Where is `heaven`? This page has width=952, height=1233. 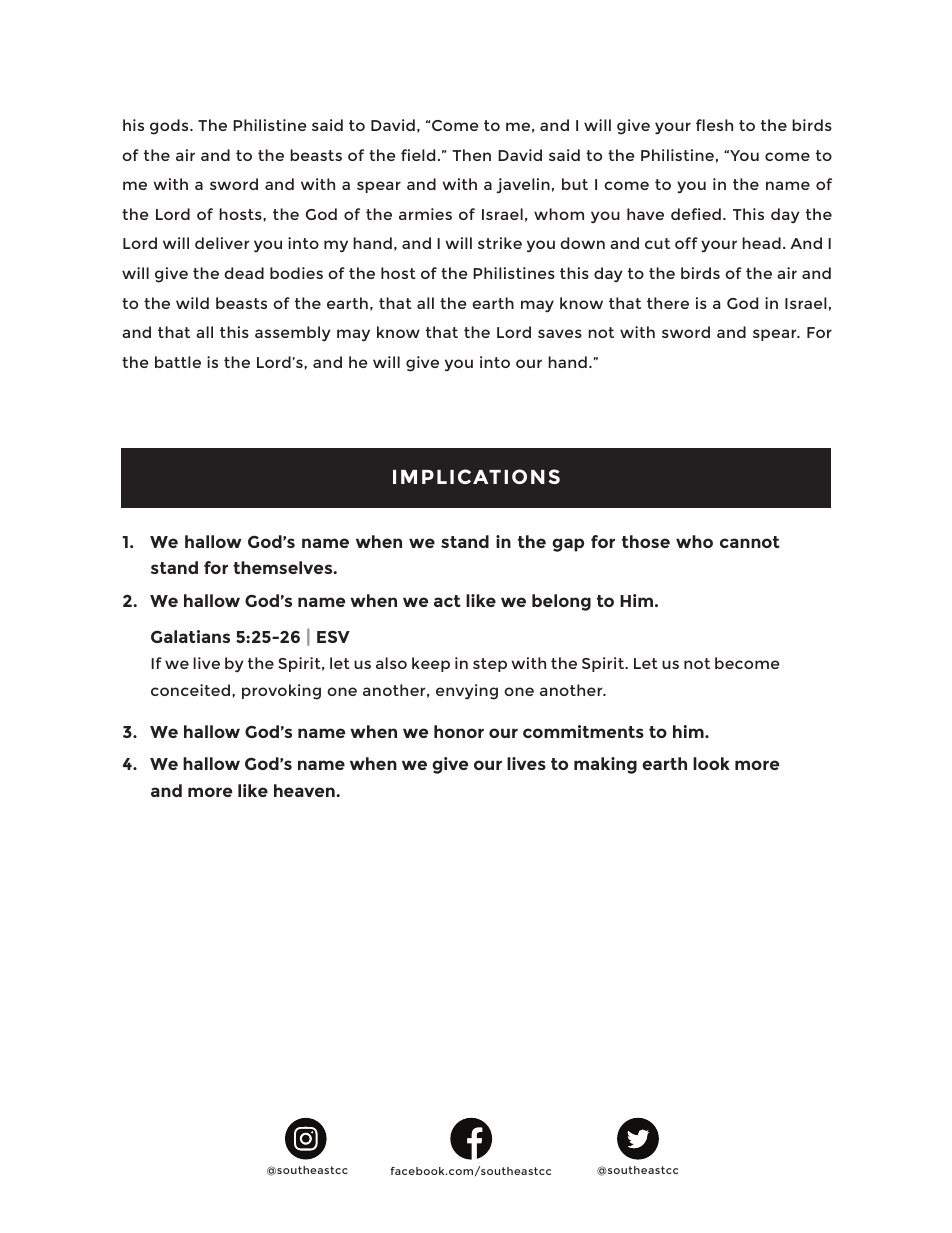 heaven is located at coordinates (305, 790).
